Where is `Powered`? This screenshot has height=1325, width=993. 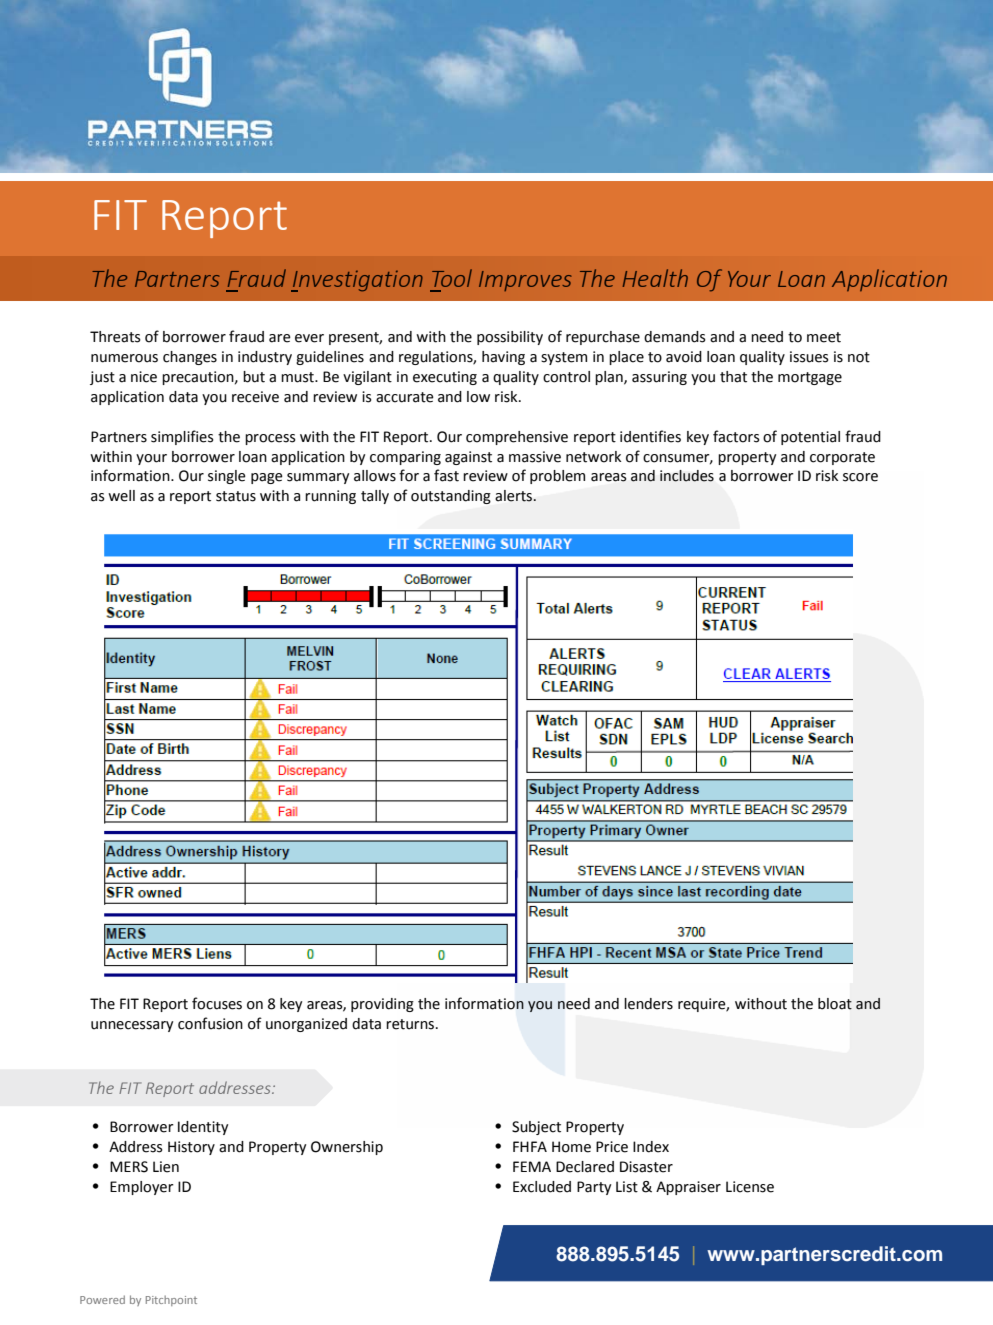 Powered is located at coordinates (102, 1299).
